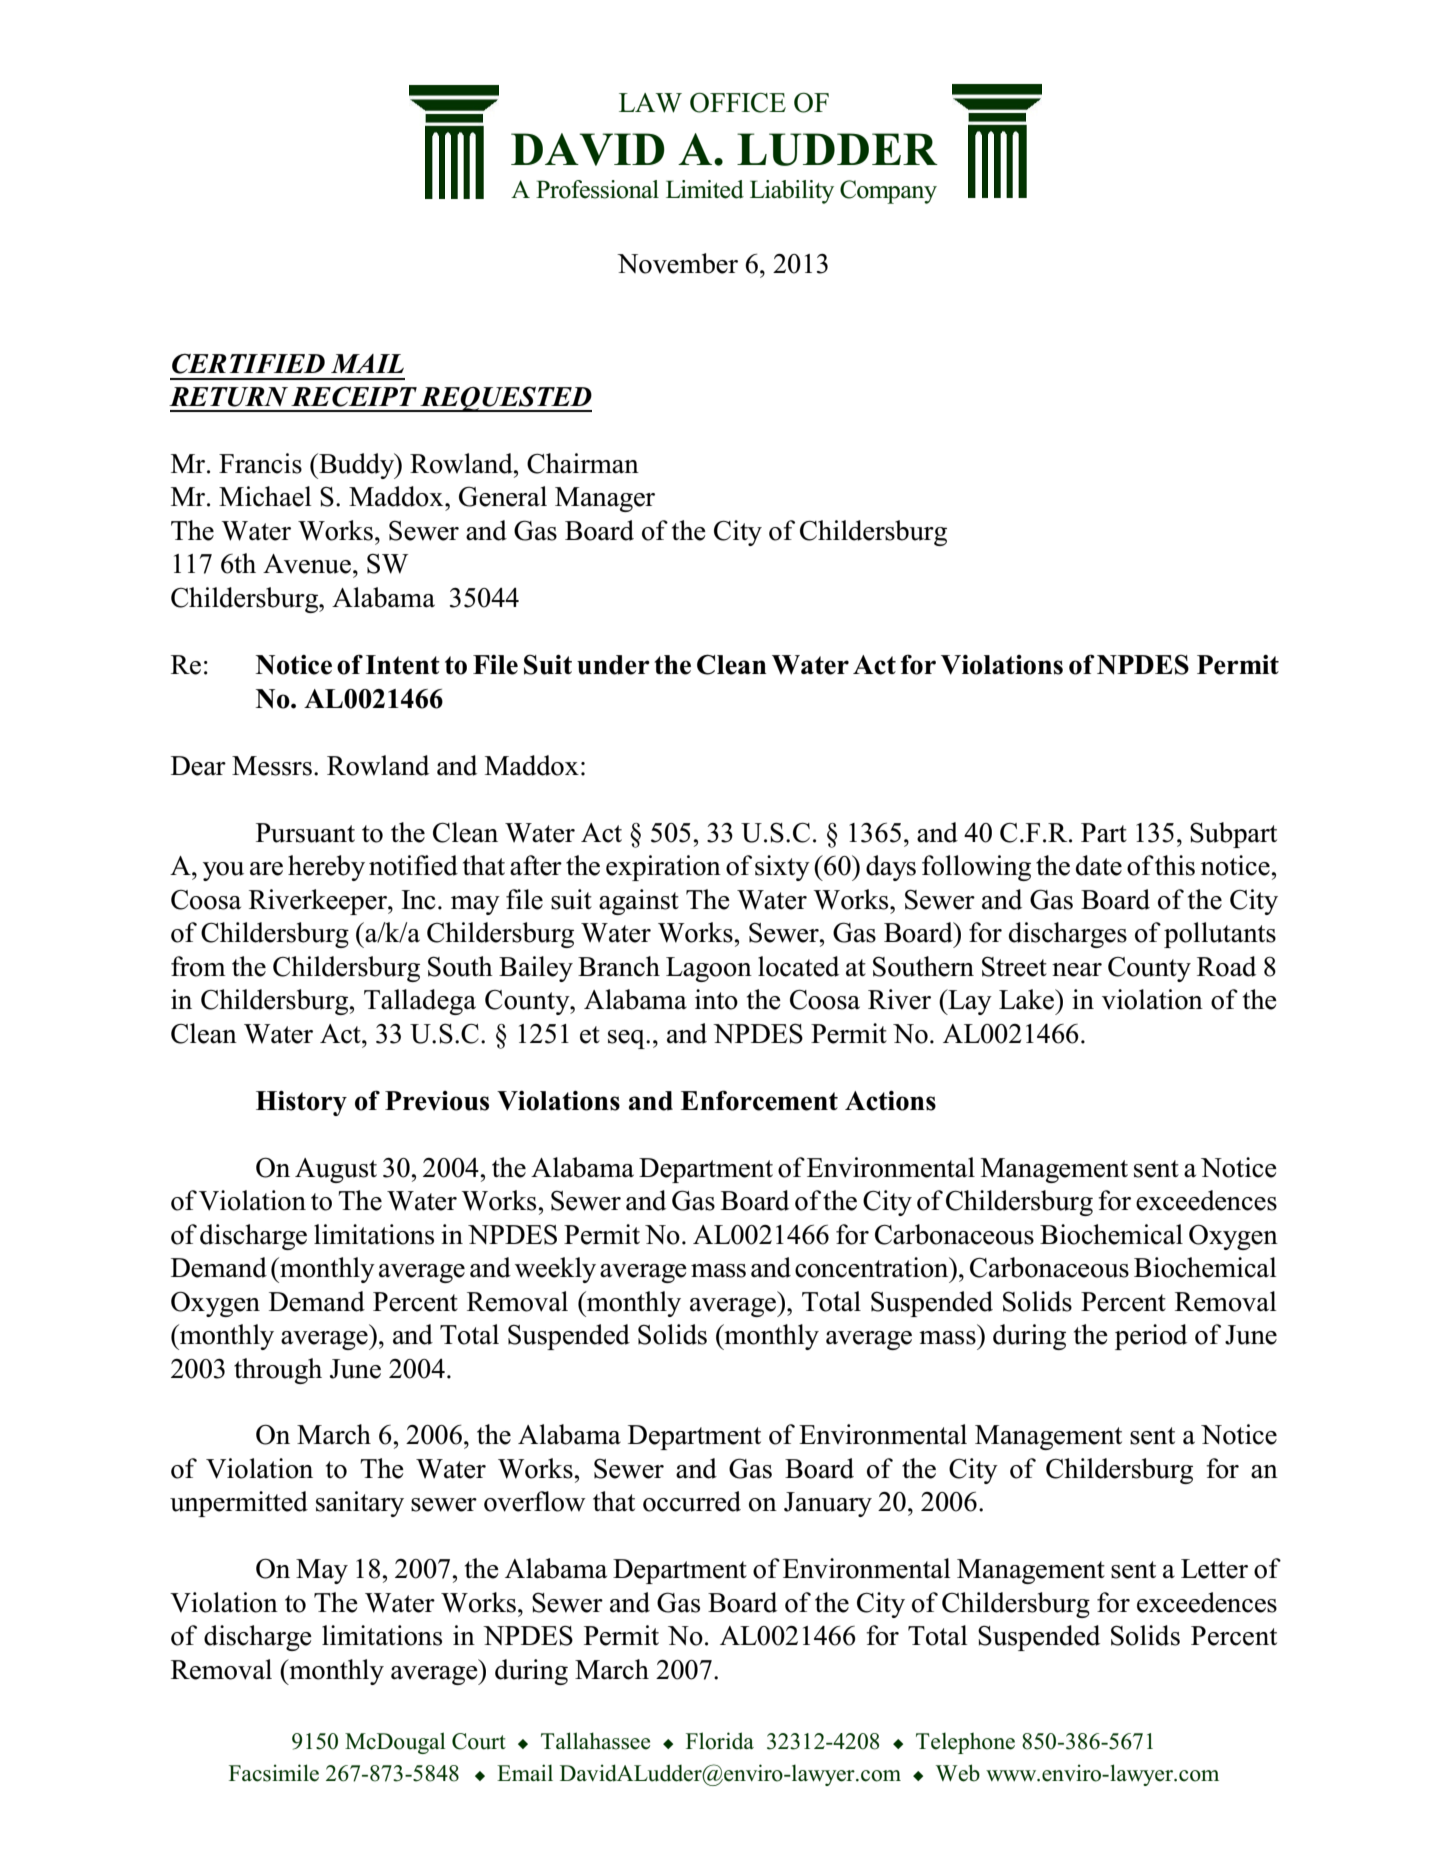 This screenshot has height=1873, width=1448. I want to click on near, so click(1077, 970).
